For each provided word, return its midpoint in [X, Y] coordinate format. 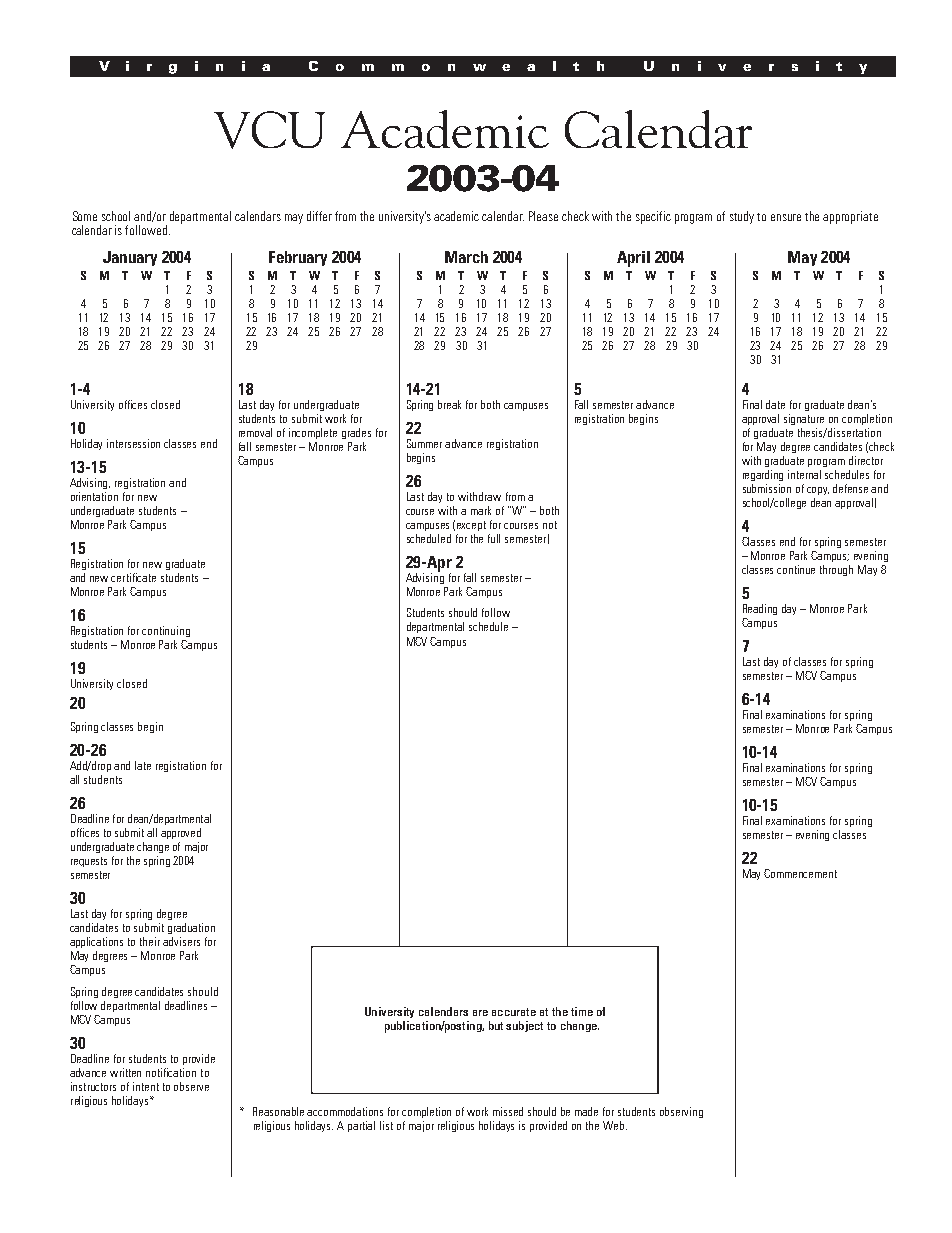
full [494, 538]
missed [508, 1111]
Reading [760, 609]
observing [681, 1112]
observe [191, 1086]
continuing [166, 631]
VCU [269, 130]
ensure [786, 217]
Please [543, 216]
